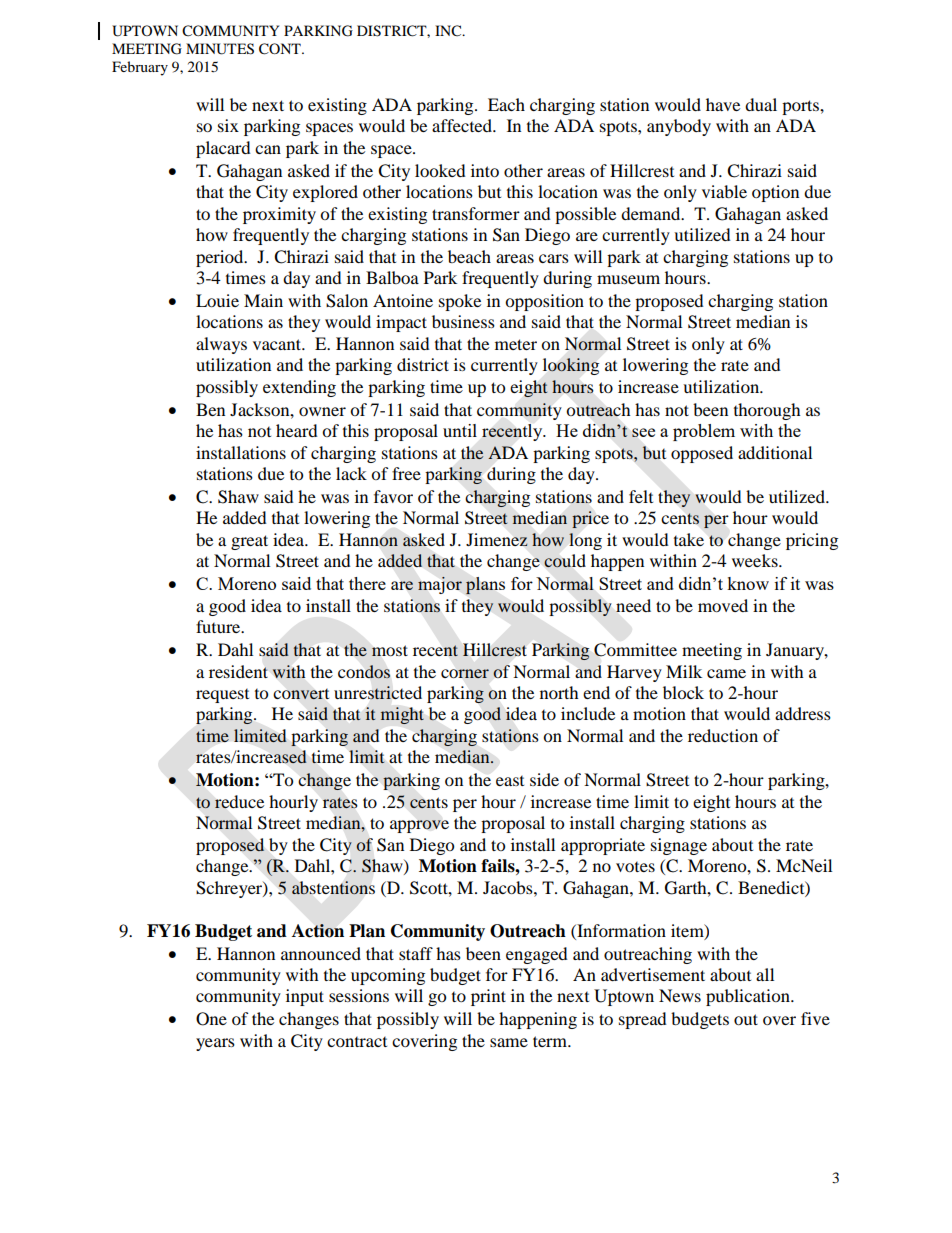 The height and width of the page is (1233, 952). I want to click on MINUTES, so click(220, 49).
